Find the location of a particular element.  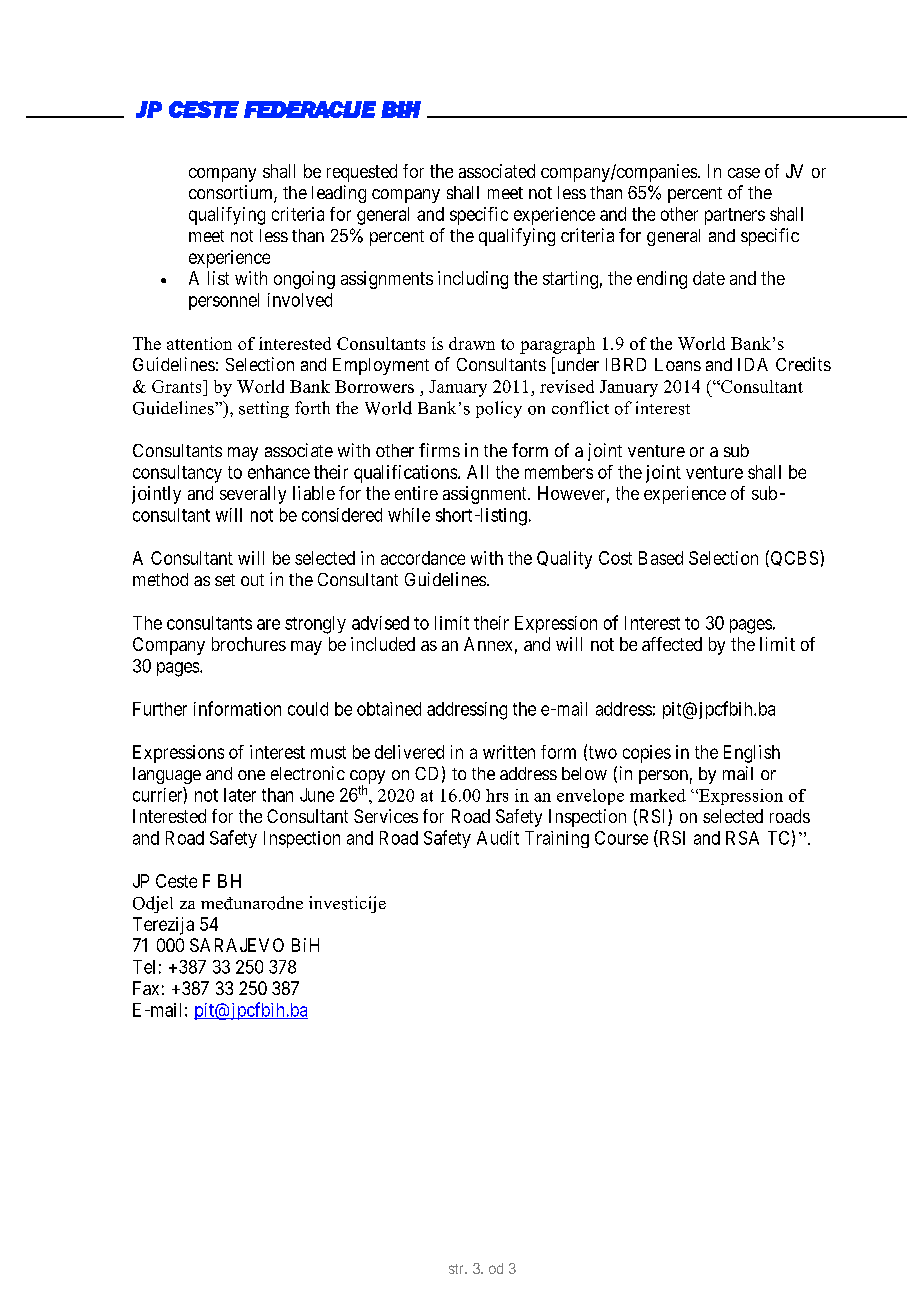

English is located at coordinates (752, 754).
